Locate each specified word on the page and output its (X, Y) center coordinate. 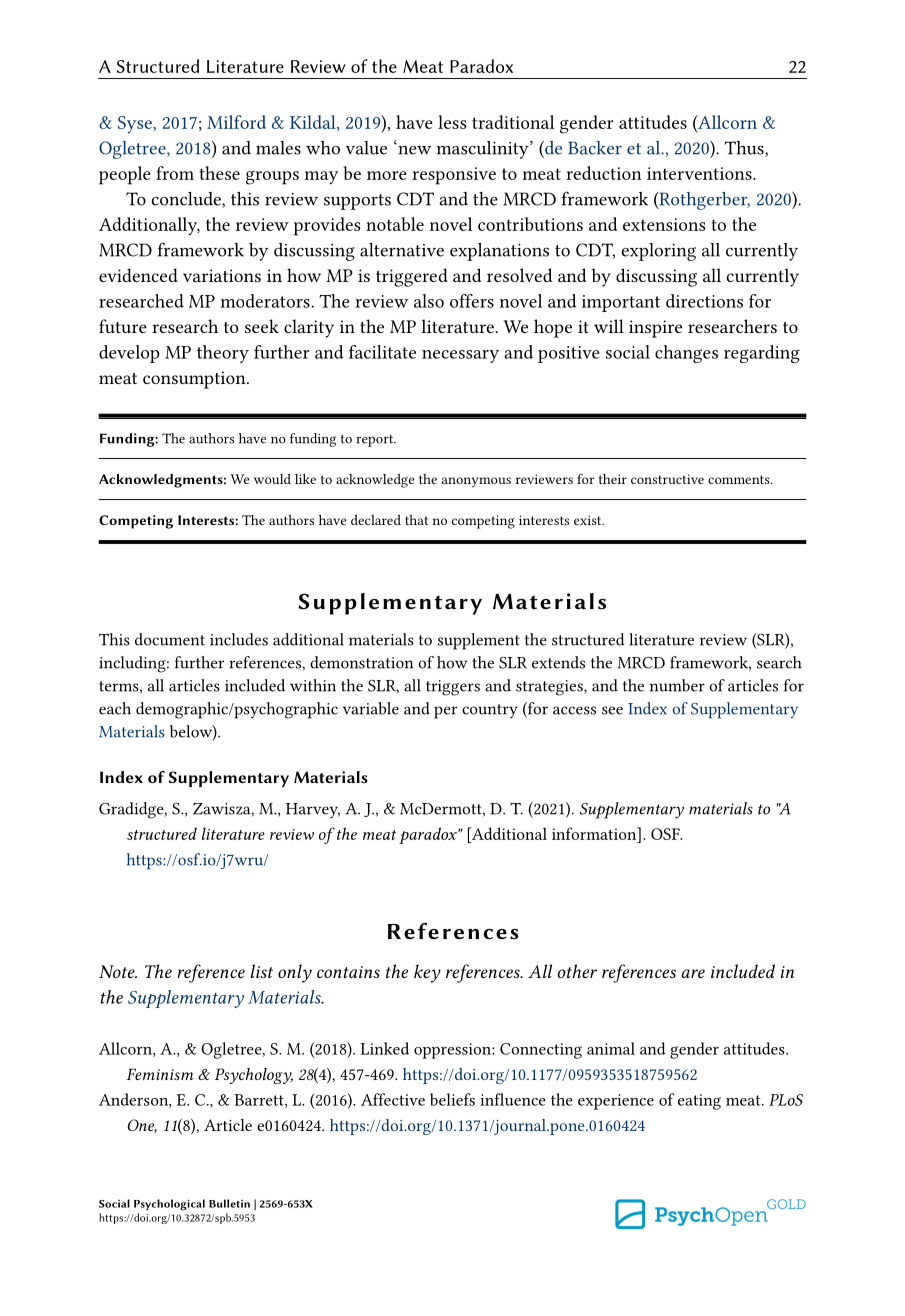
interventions (700, 173)
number (677, 685)
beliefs (452, 1099)
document (170, 639)
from (175, 173)
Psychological (169, 1205)
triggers (453, 688)
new (413, 149)
